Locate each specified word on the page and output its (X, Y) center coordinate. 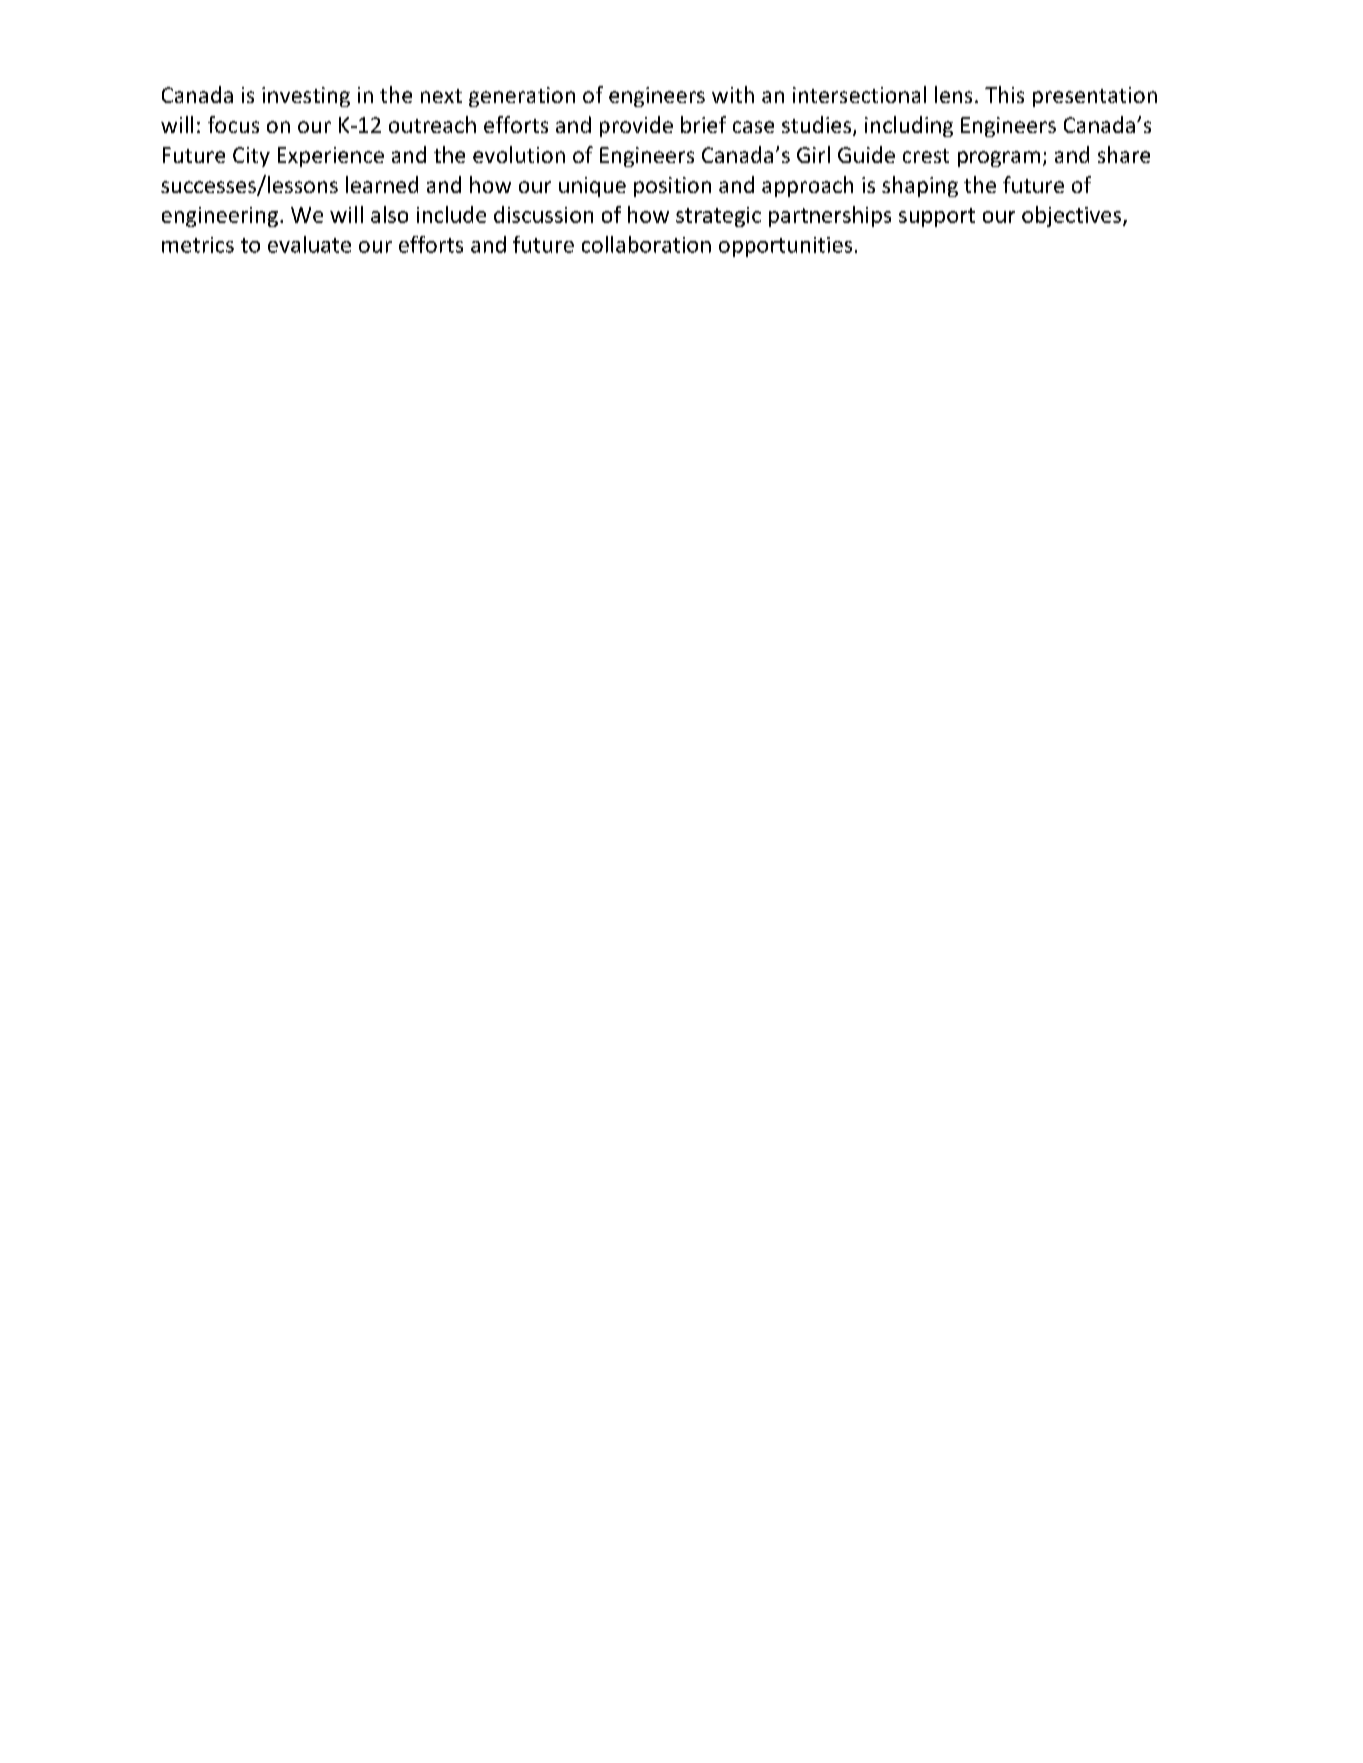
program (999, 159)
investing (306, 97)
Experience (331, 157)
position (672, 187)
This (1004, 94)
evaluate (309, 244)
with (733, 94)
